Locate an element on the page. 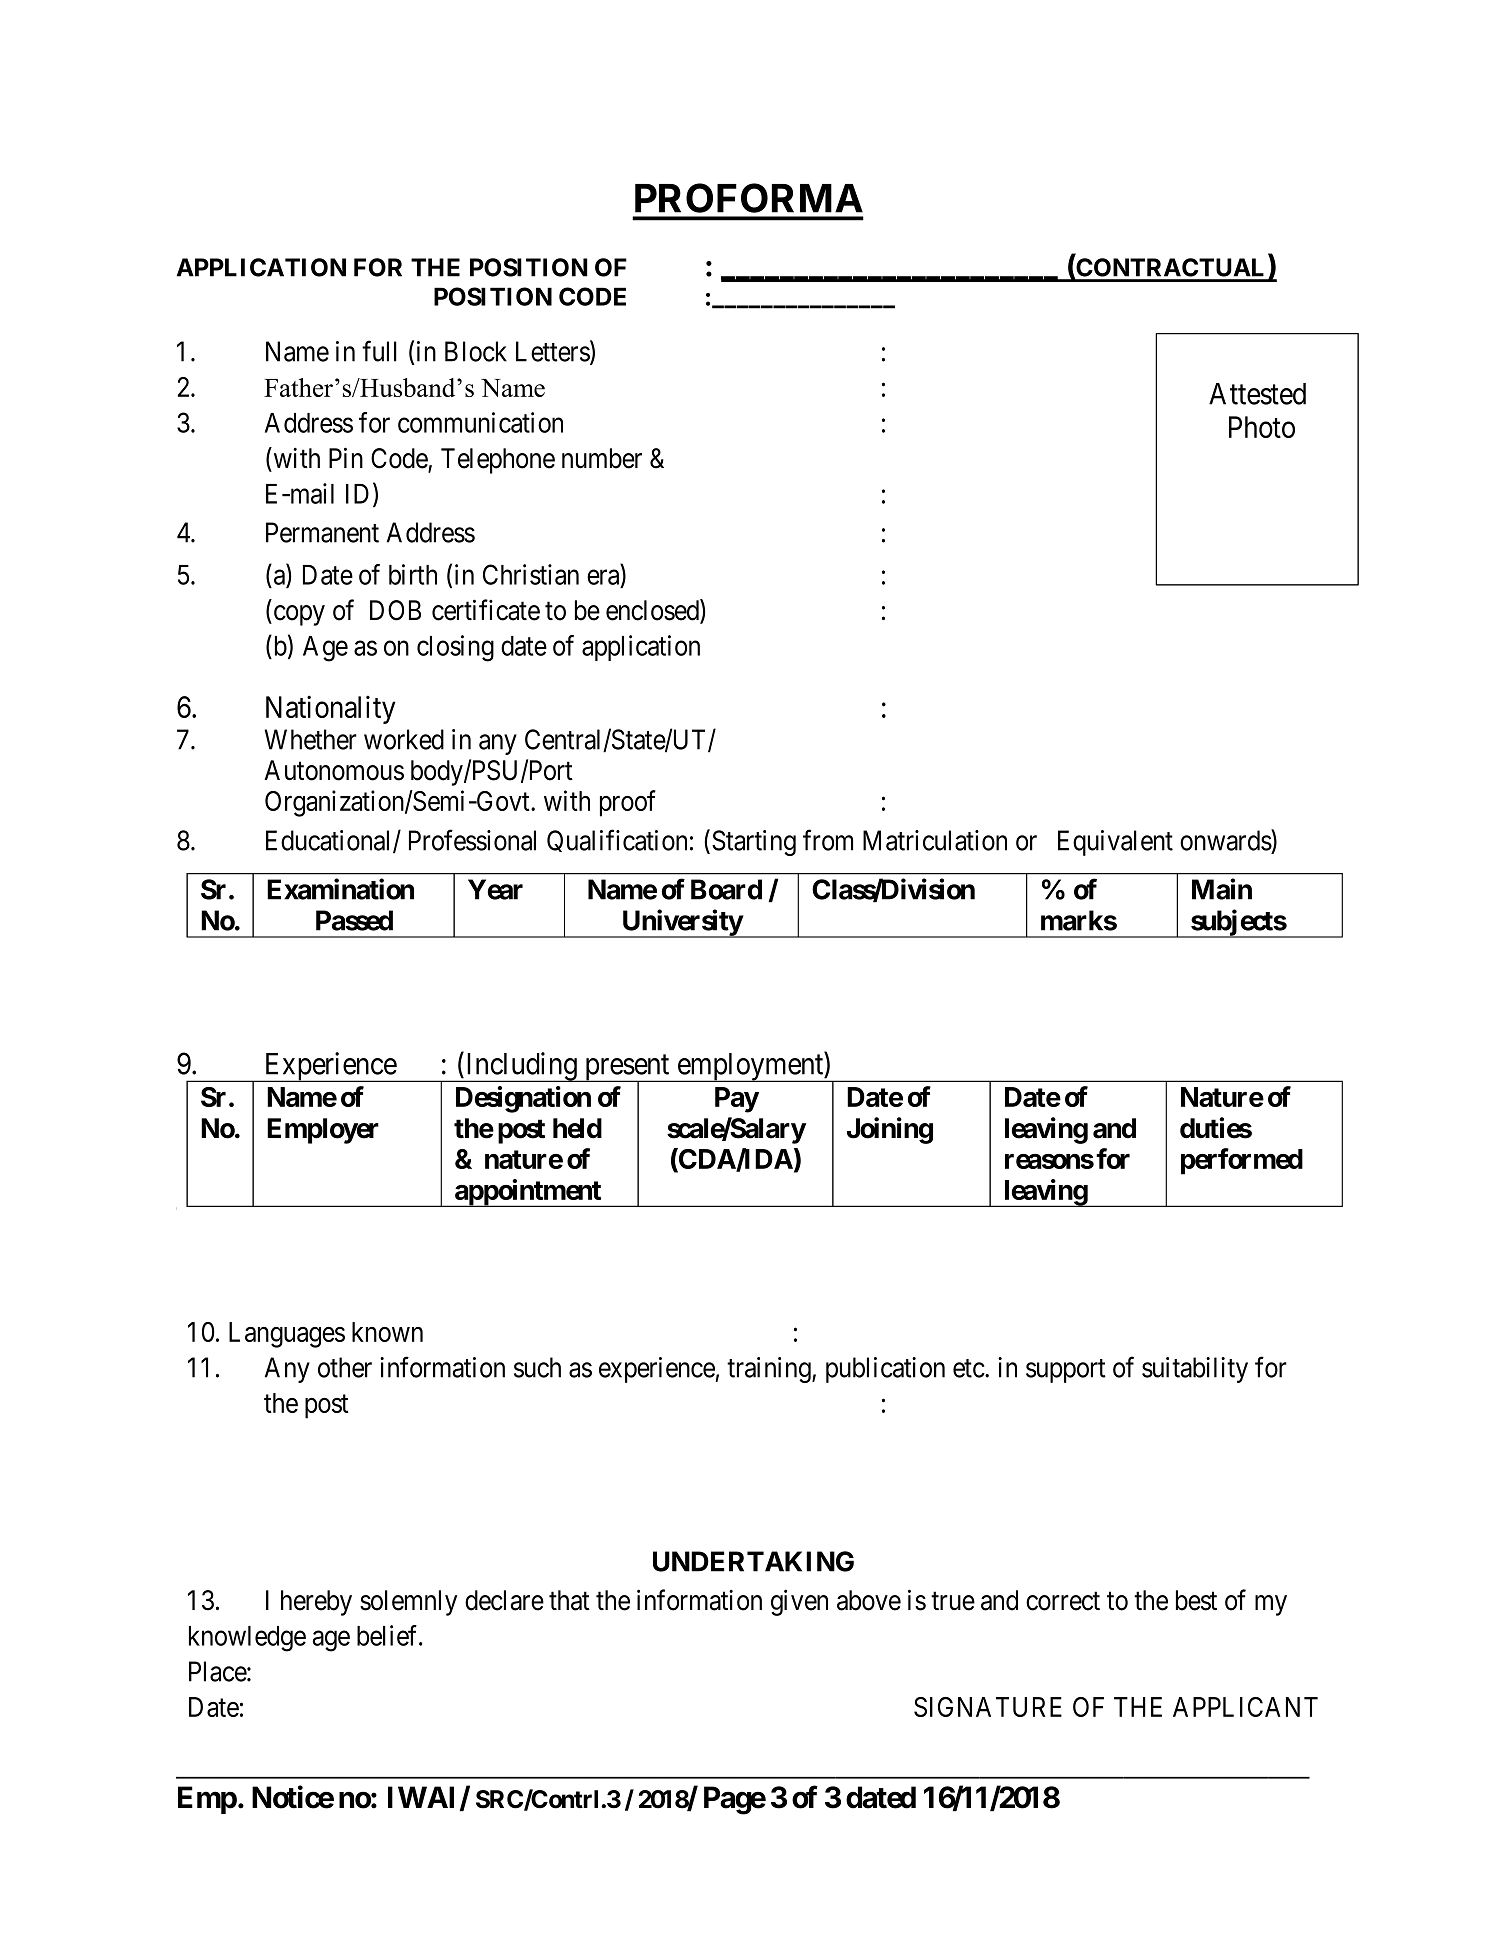 This image has width=1496, height=1936. solemnly is located at coordinates (408, 1603).
